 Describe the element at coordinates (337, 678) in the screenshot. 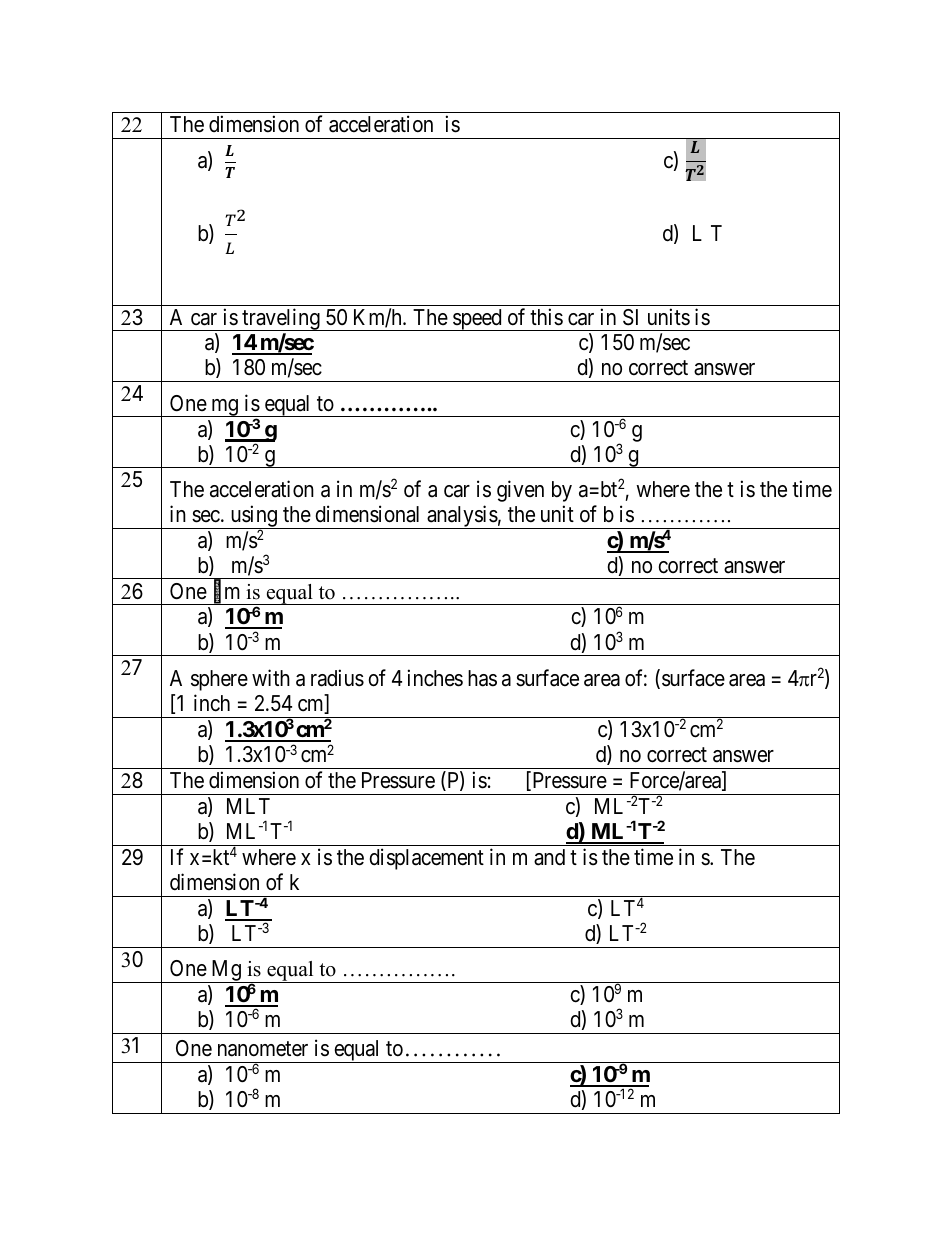

I see `radius` at that location.
